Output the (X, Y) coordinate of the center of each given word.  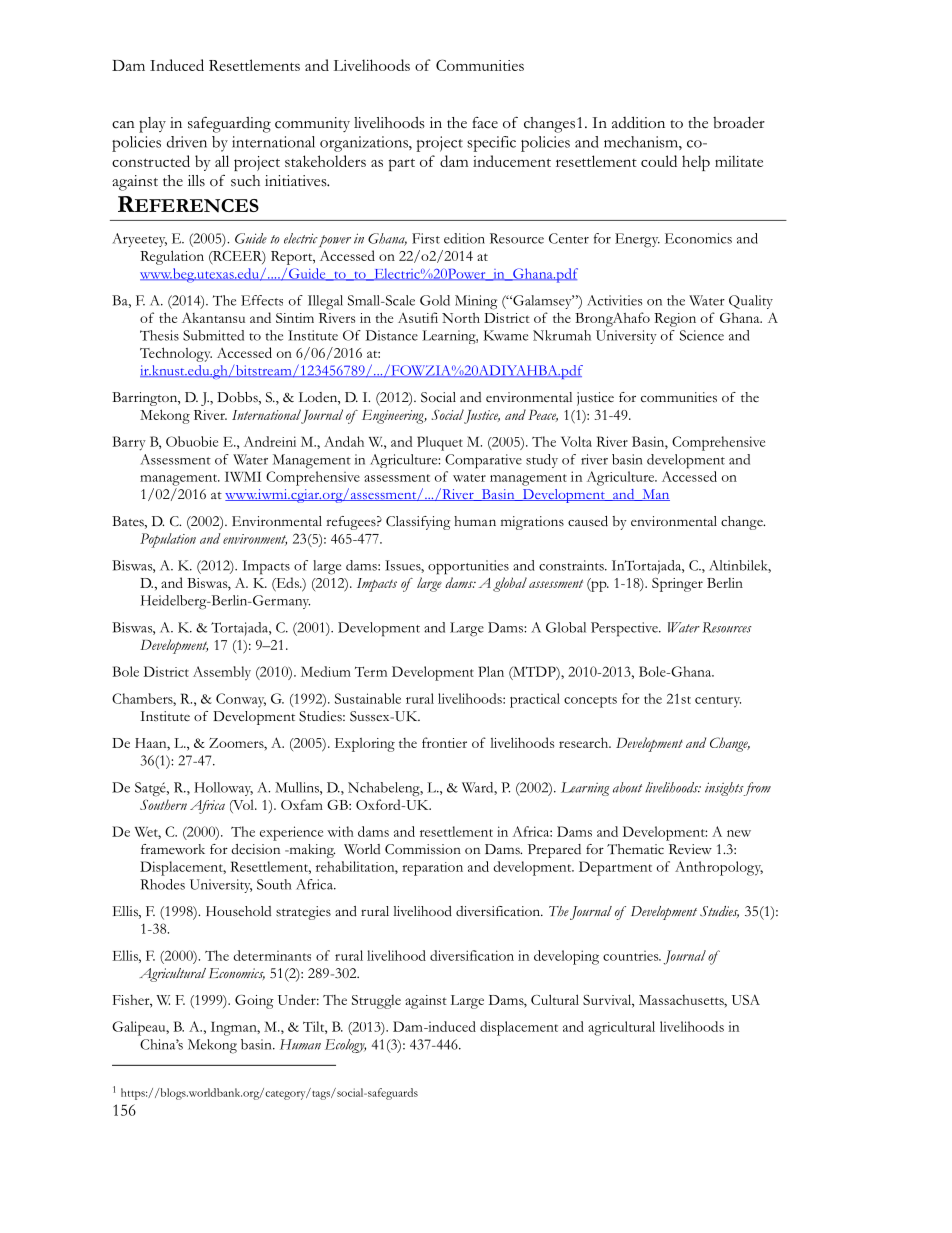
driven (187, 142)
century (718, 702)
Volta (576, 441)
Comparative (483, 461)
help (696, 163)
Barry (129, 443)
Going (254, 1002)
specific (491, 144)
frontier (444, 742)
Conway (241, 700)
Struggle (376, 1002)
